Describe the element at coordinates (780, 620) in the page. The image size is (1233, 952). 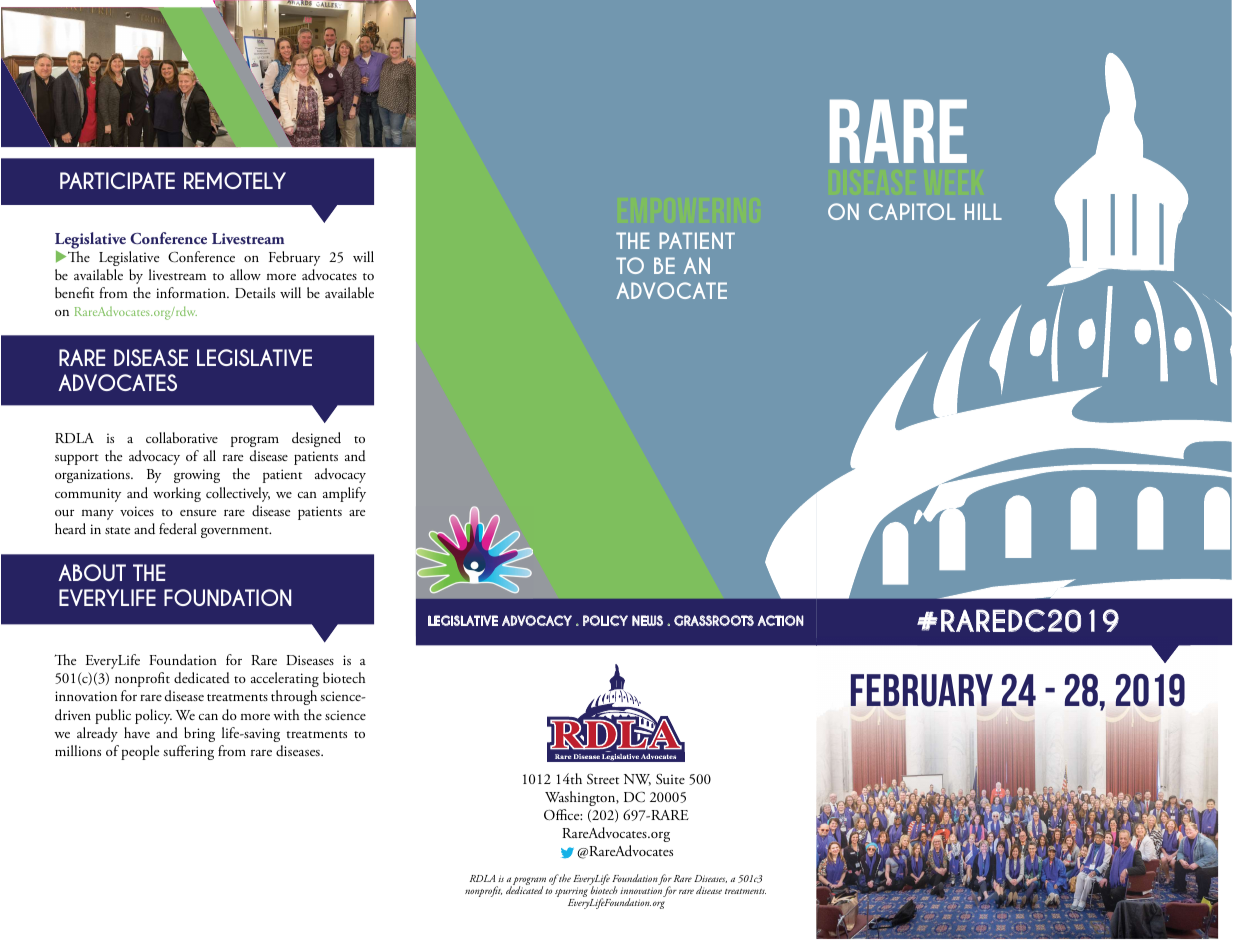
I see `ACTION` at that location.
